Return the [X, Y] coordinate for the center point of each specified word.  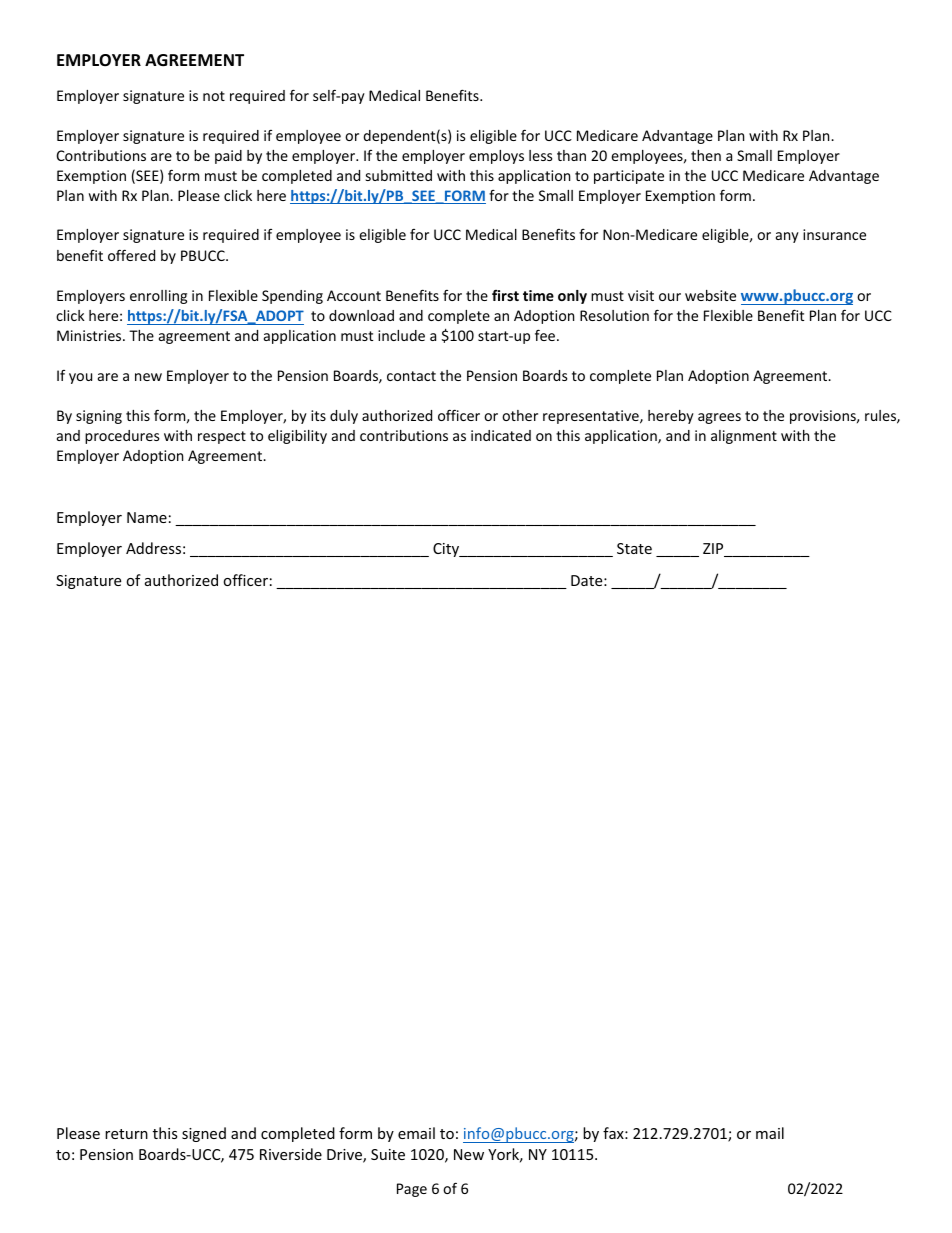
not [214, 96]
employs [496, 157]
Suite [388, 1154]
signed [204, 1134]
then [706, 155]
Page [412, 1190]
